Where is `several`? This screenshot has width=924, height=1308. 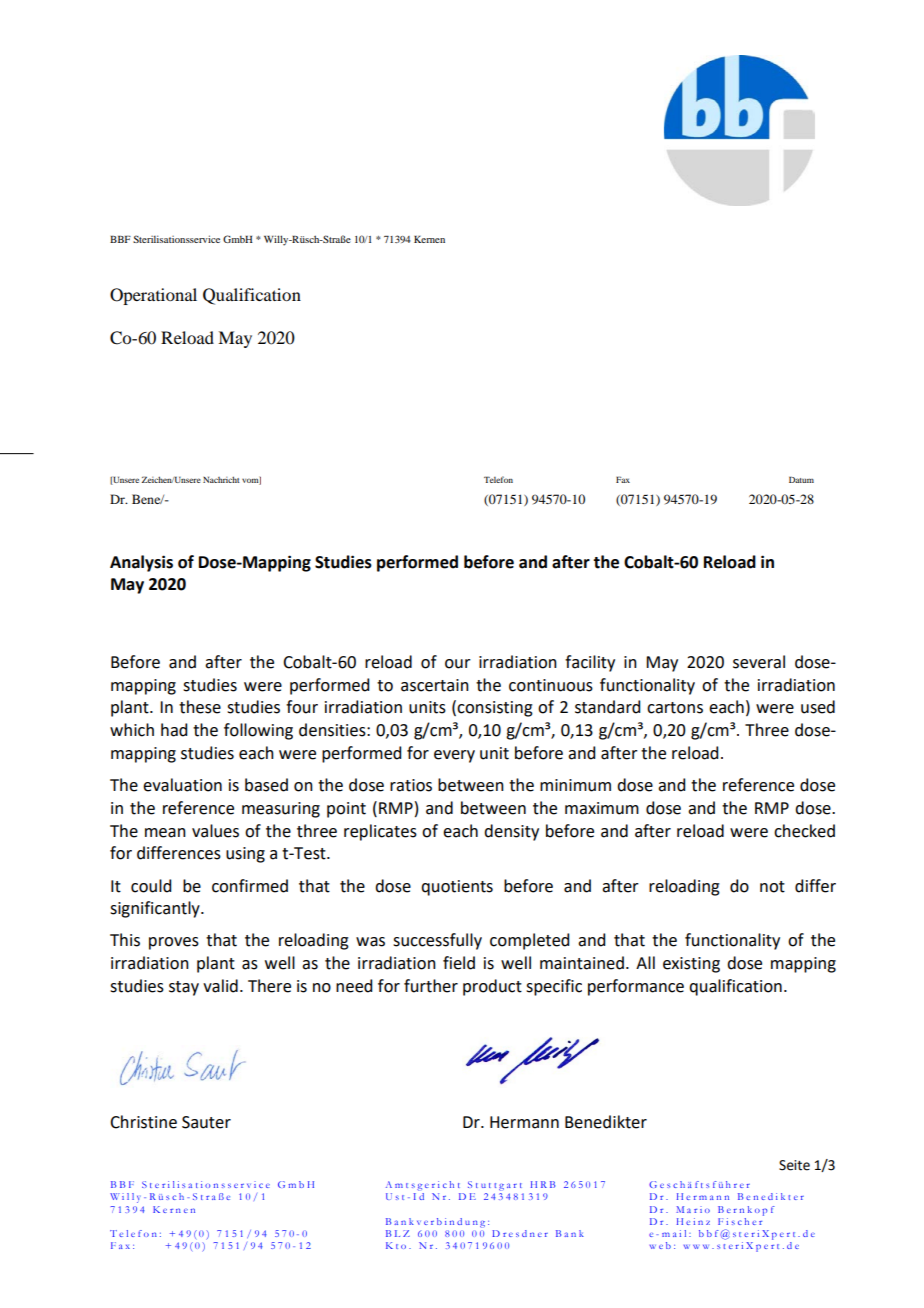 several is located at coordinates (759, 662).
